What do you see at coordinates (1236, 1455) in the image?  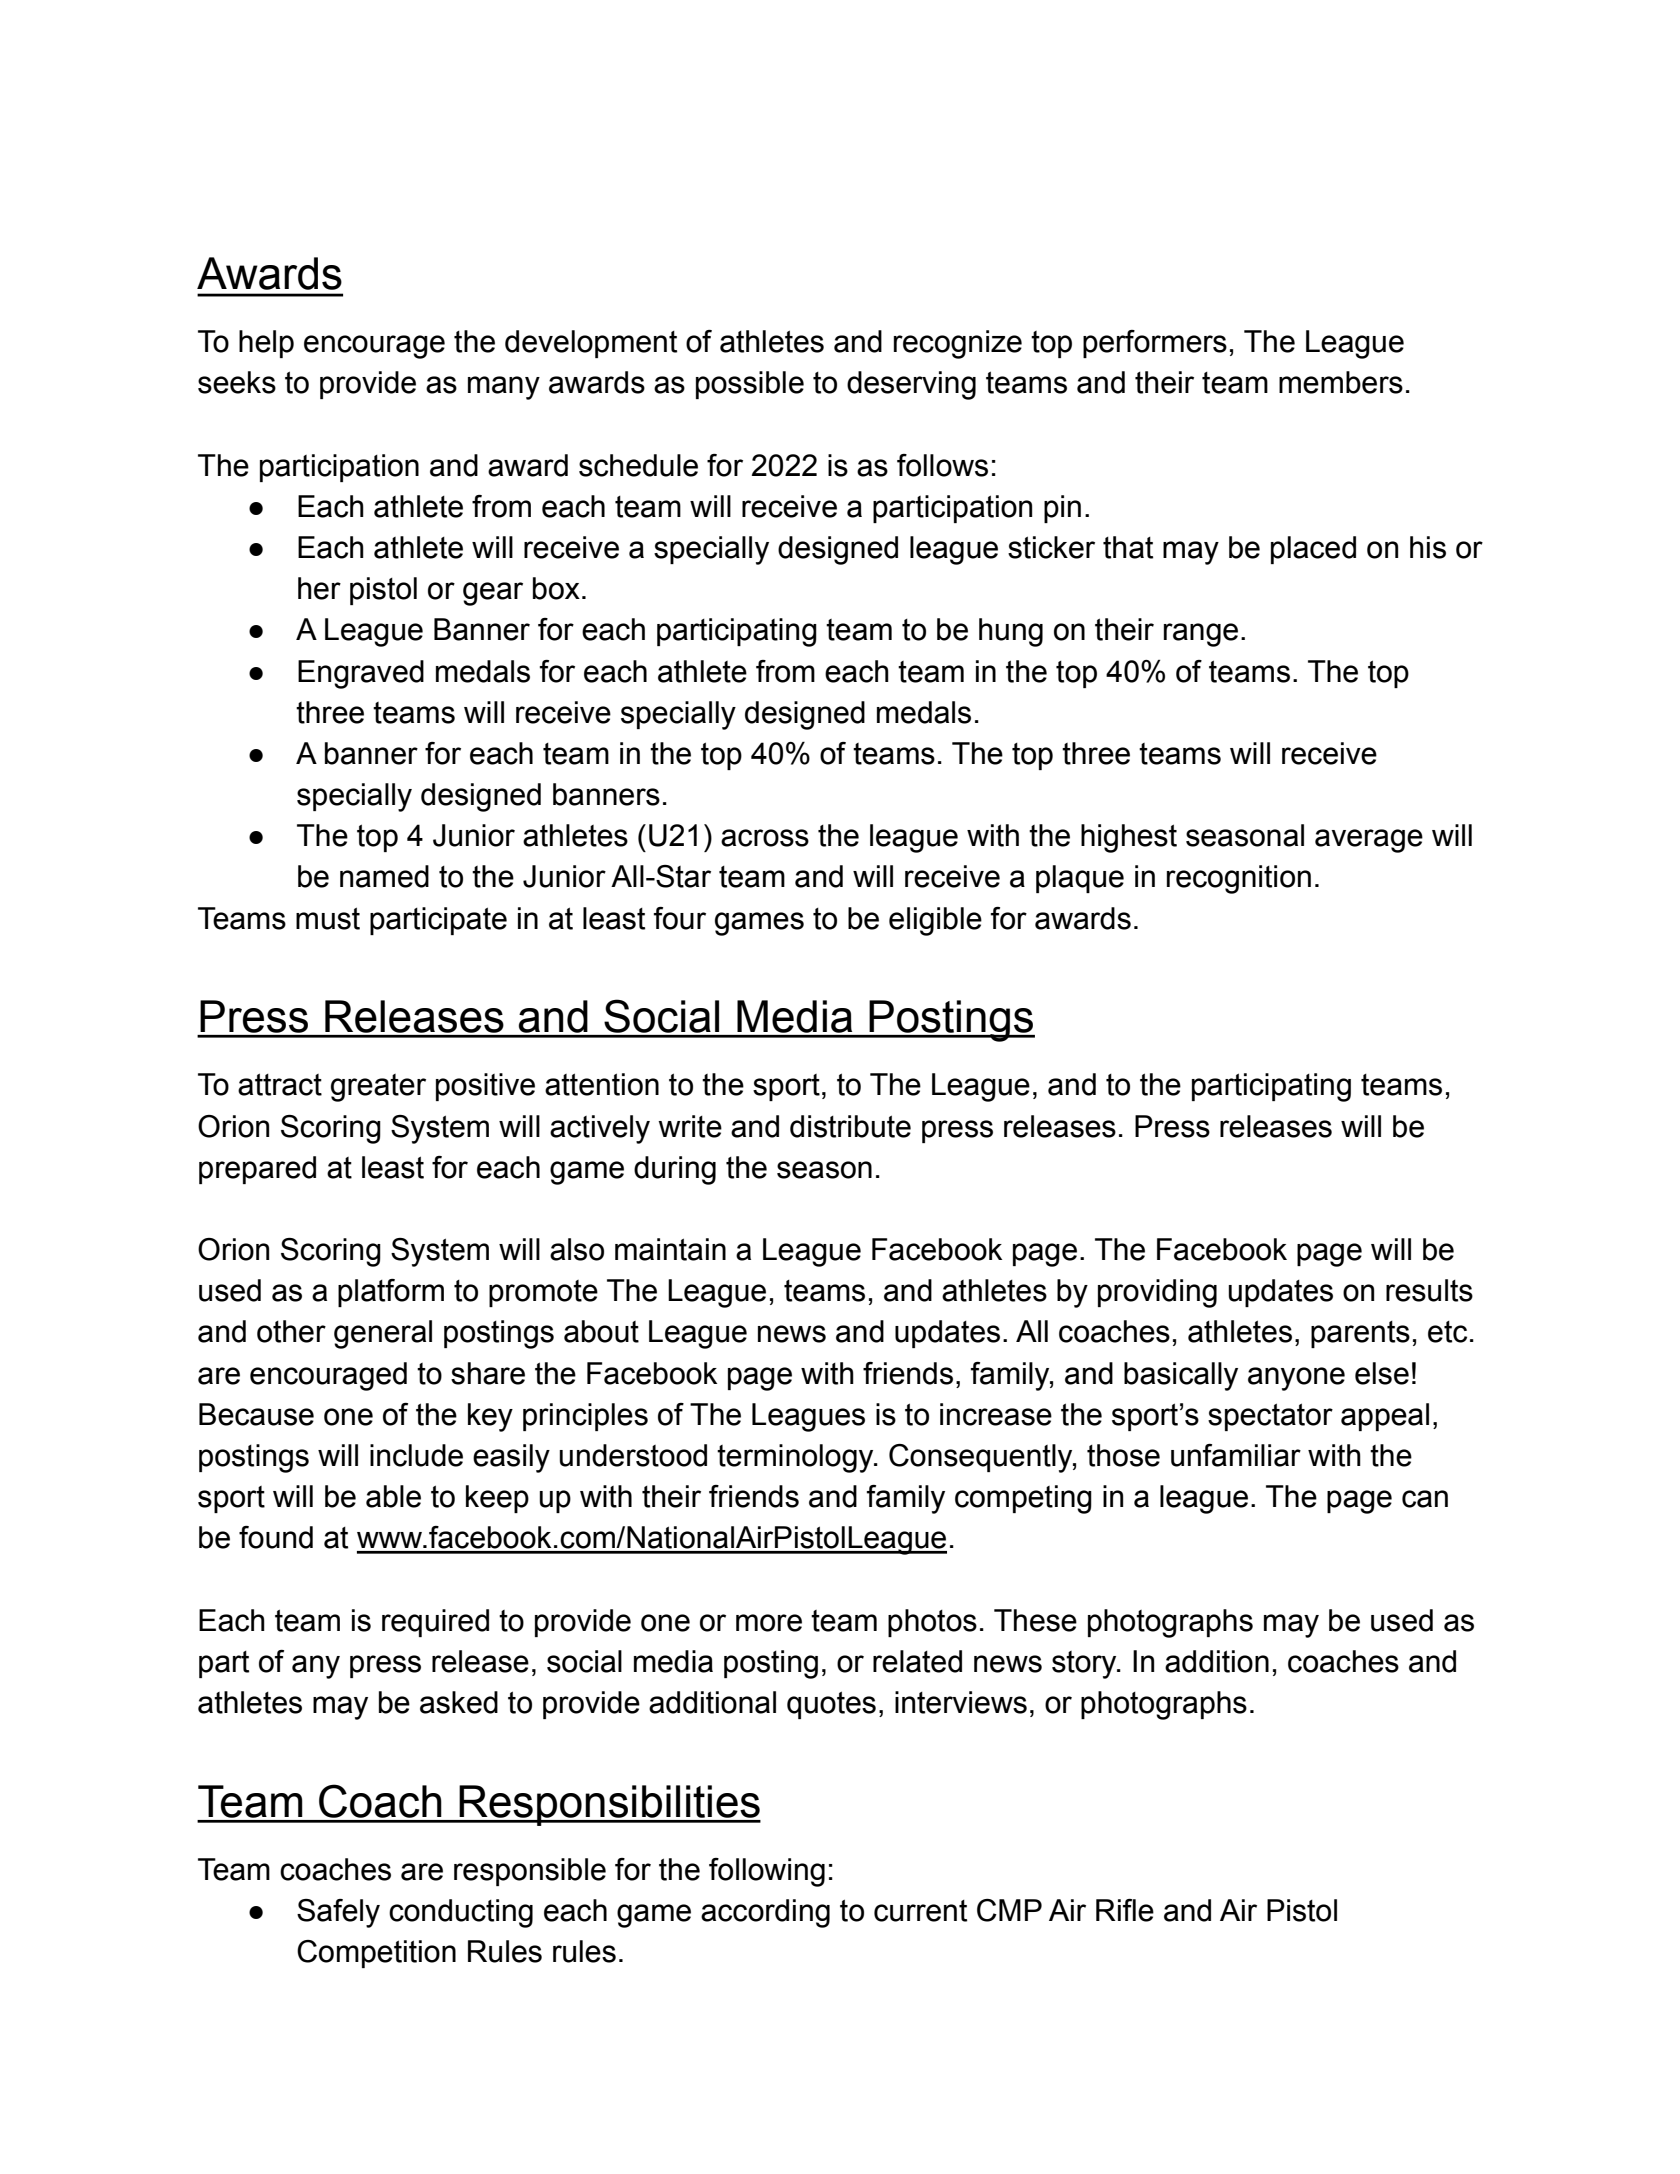 I see `unfamiliar` at bounding box center [1236, 1455].
